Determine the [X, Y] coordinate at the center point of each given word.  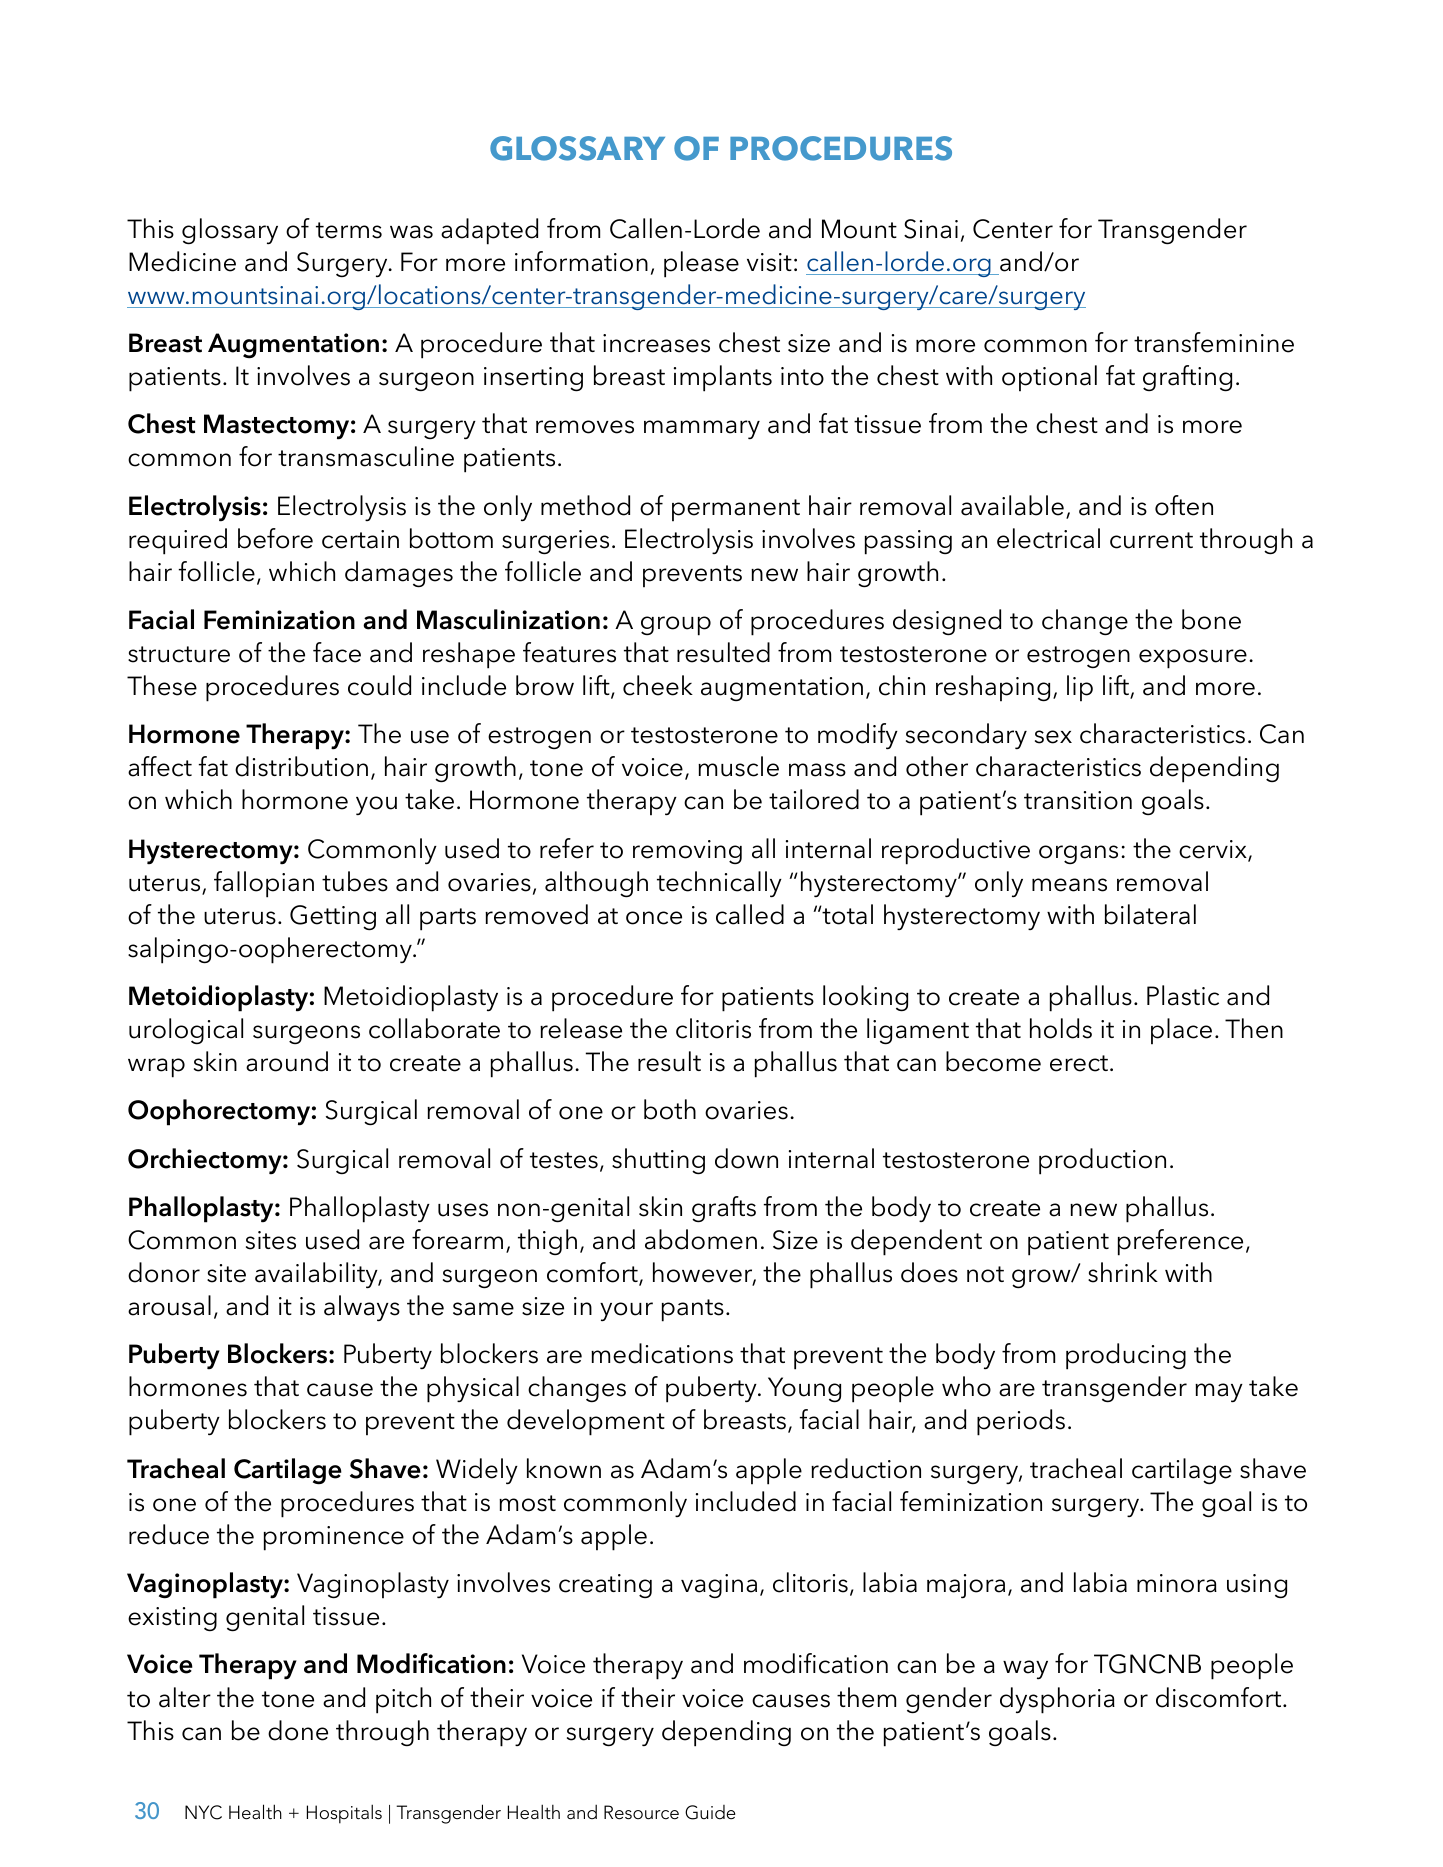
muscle [738, 766]
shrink [1123, 1272]
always [362, 1308]
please [701, 264]
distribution [301, 766]
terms [349, 230]
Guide [710, 1812]
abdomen [701, 1239]
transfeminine [1214, 342]
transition [1078, 800]
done [298, 1730]
